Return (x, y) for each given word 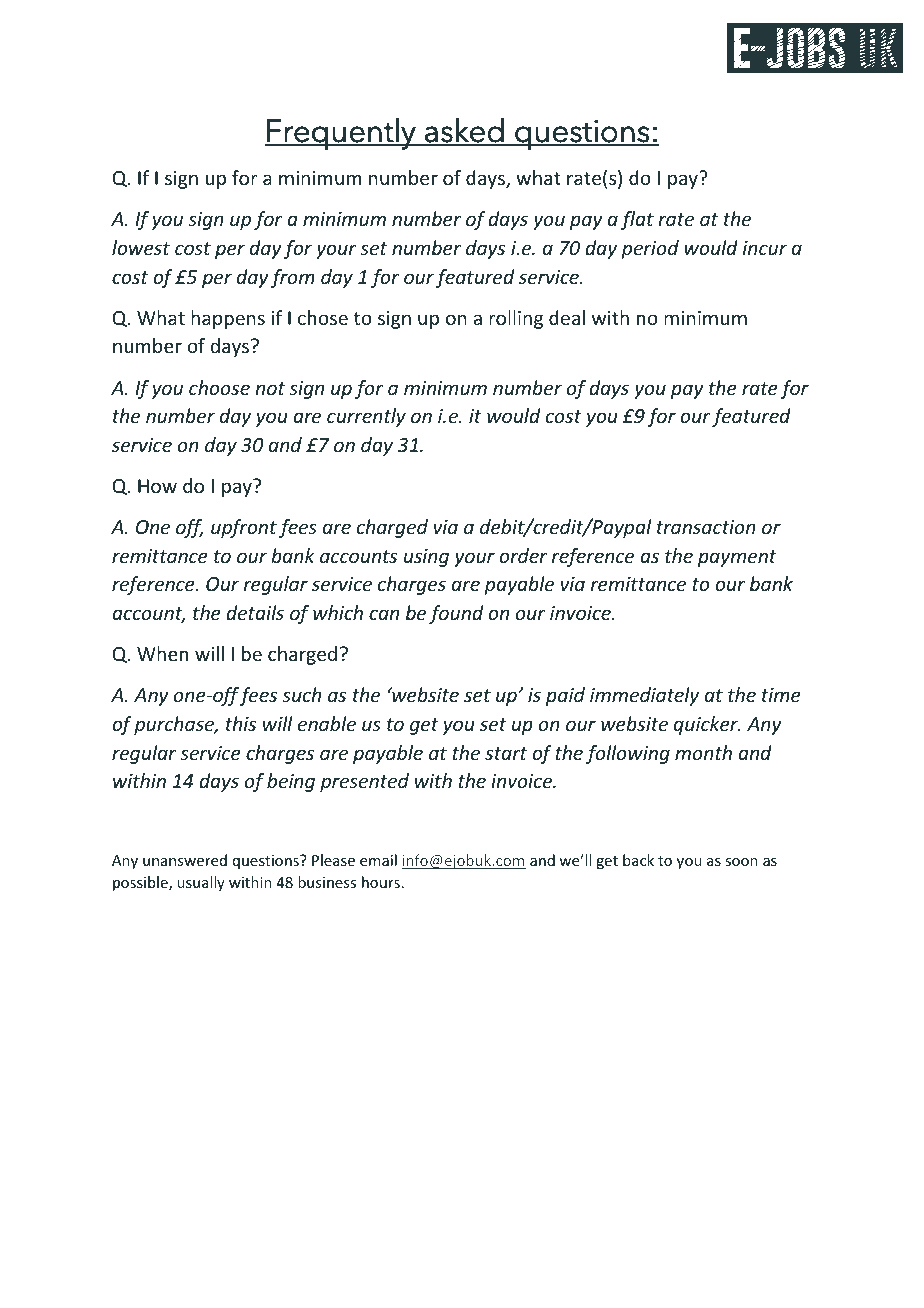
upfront (244, 528)
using (426, 558)
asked (464, 131)
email (378, 860)
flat (637, 220)
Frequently (341, 133)
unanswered (185, 860)
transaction (706, 527)
